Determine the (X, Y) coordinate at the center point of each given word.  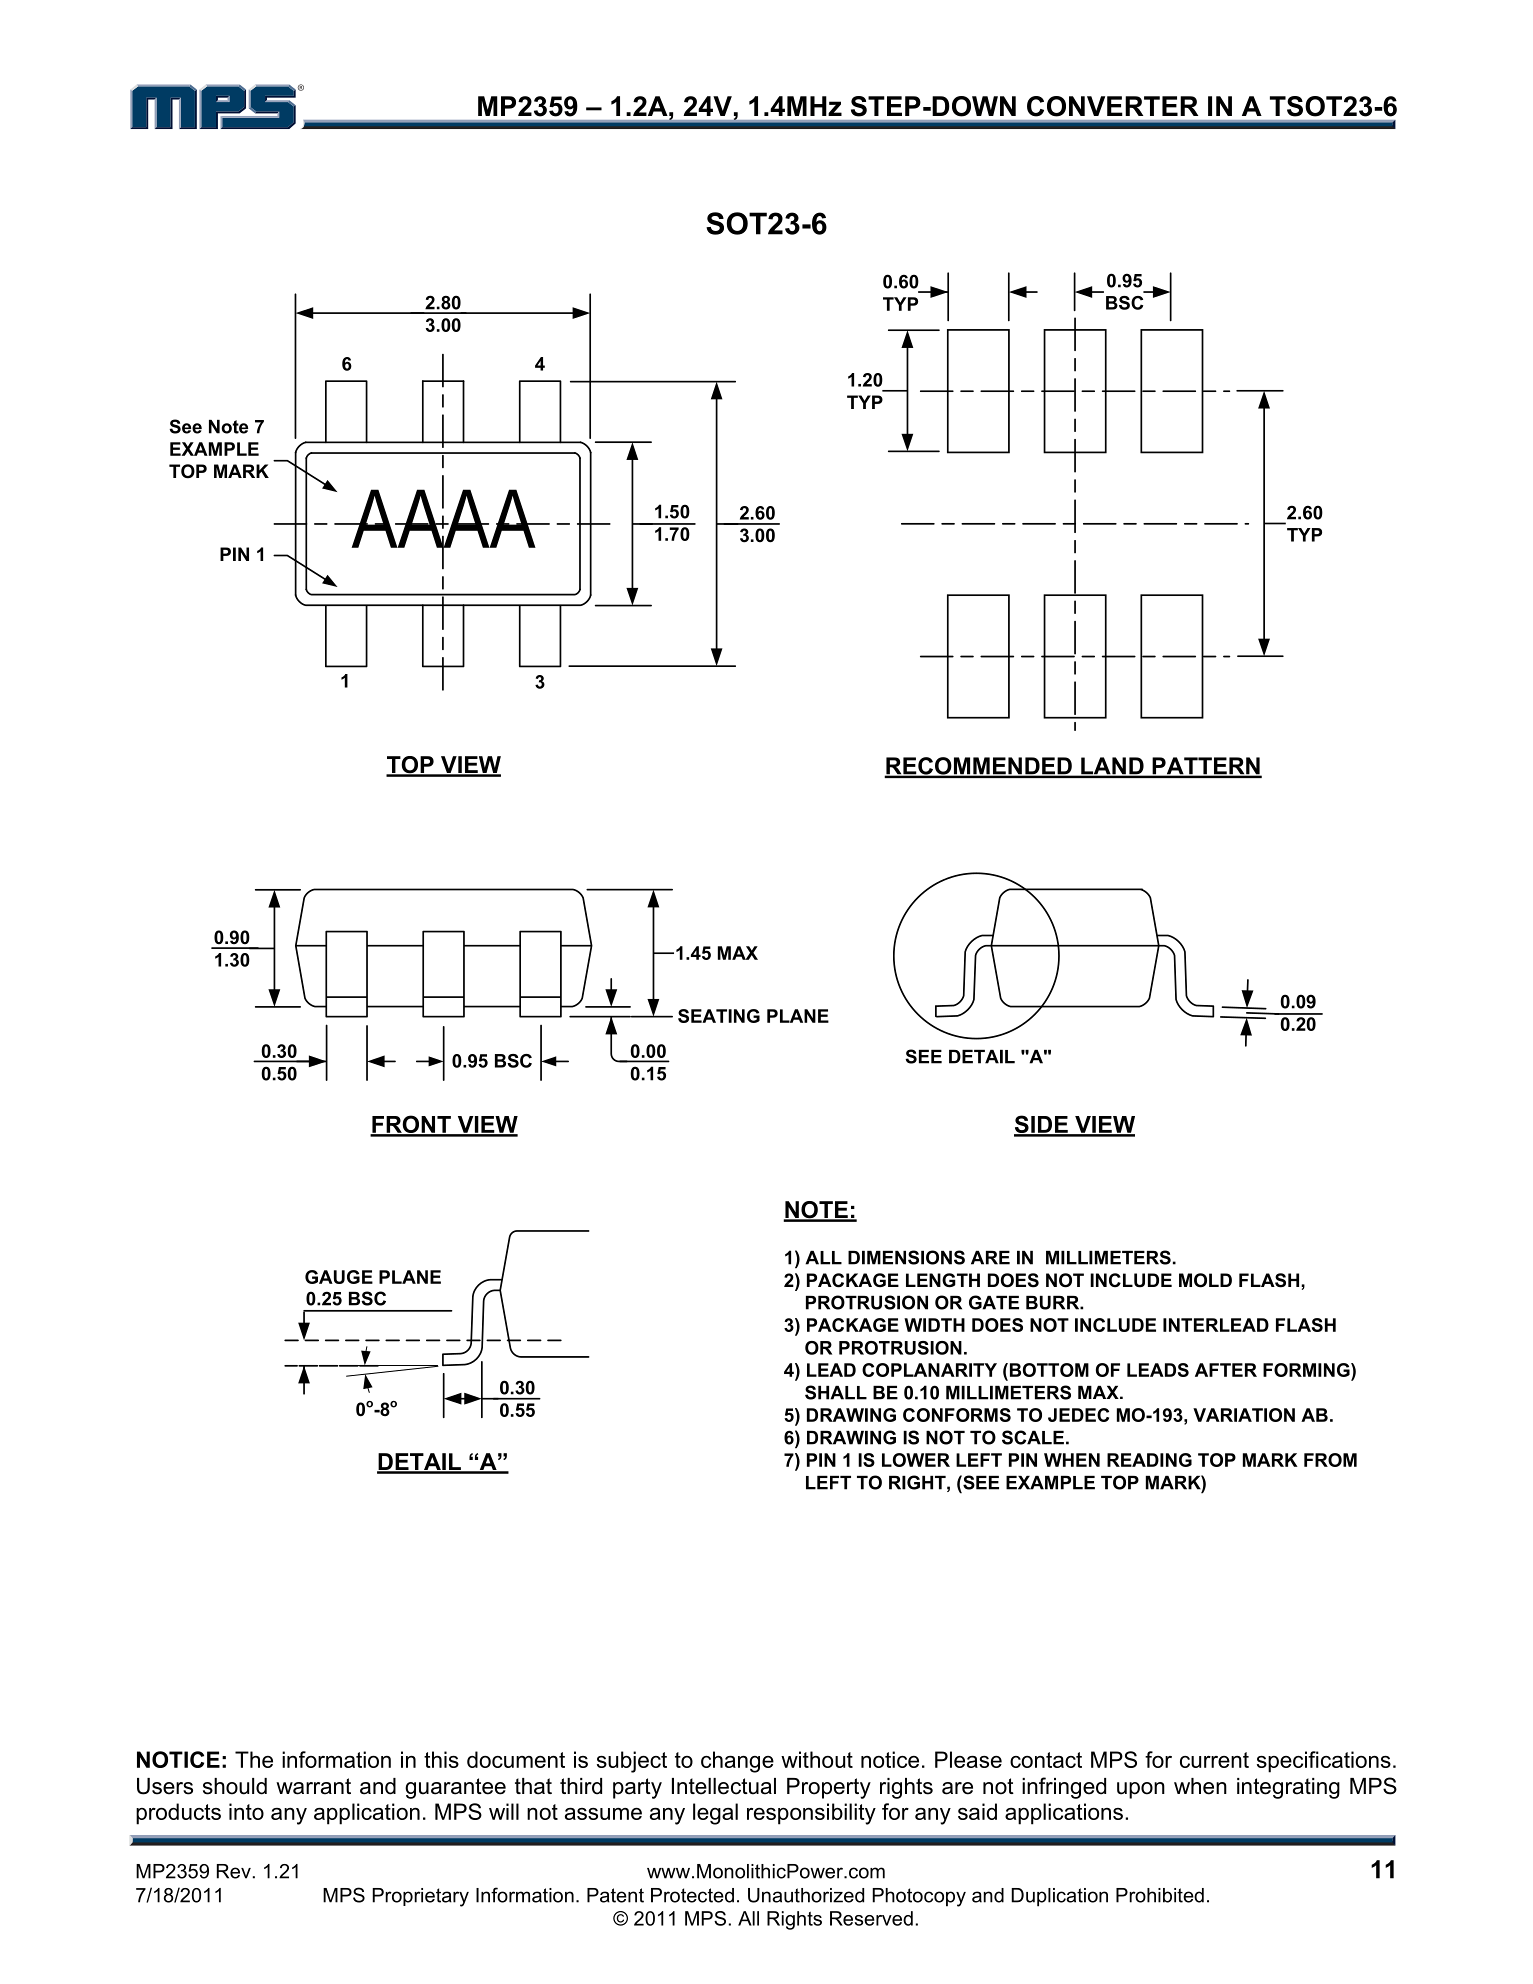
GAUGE (339, 1277)
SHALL (836, 1392)
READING (1149, 1460)
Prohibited (1160, 1895)
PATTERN (1206, 767)
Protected (692, 1895)
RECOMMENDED (979, 767)
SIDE (1042, 1125)
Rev (234, 1871)
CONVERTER (1112, 106)
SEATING (719, 1016)
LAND (1112, 767)
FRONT (411, 1125)
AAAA (445, 518)
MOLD (1205, 1280)
